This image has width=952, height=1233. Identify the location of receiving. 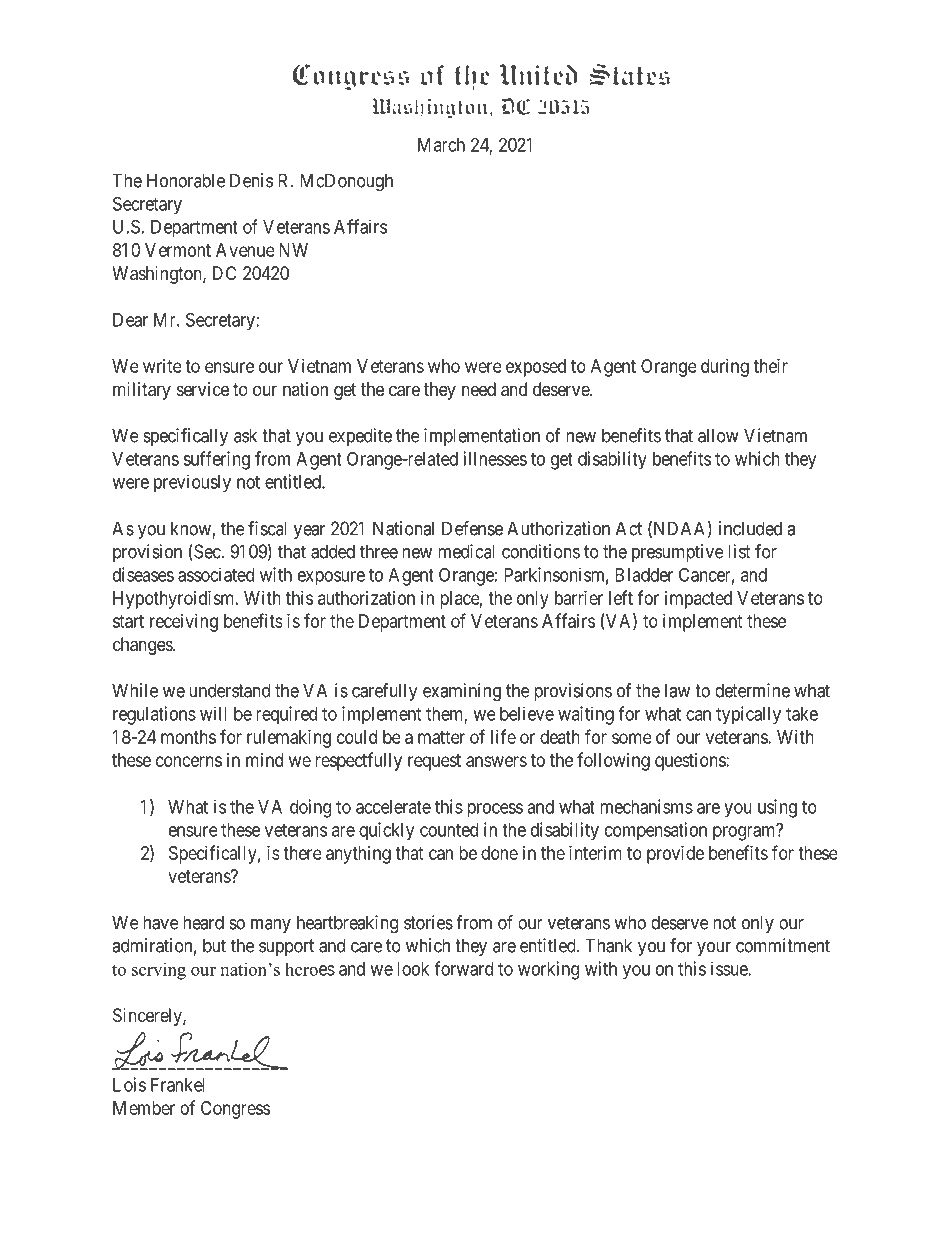
(184, 623).
